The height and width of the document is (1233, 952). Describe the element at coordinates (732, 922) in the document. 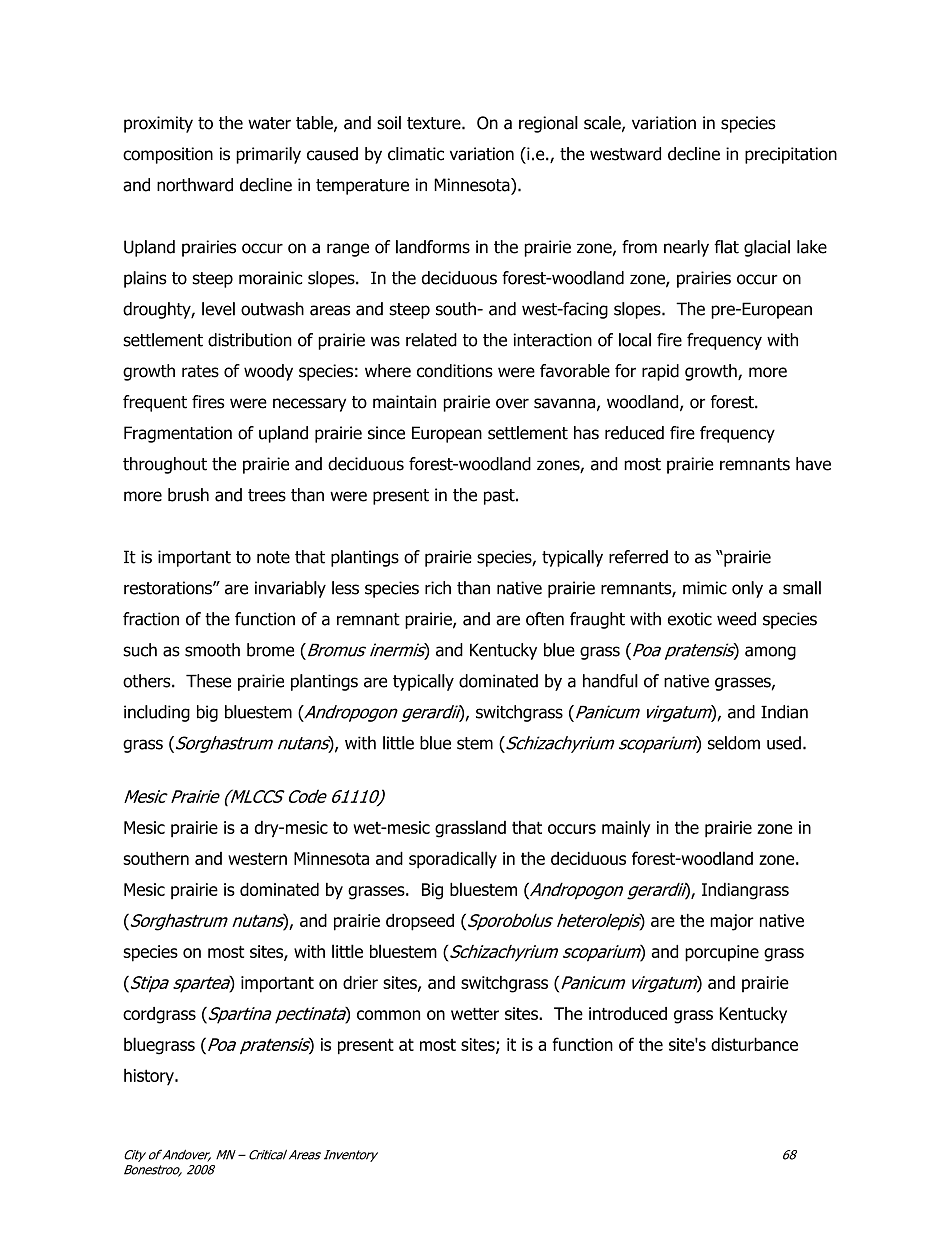

I see `major` at that location.
